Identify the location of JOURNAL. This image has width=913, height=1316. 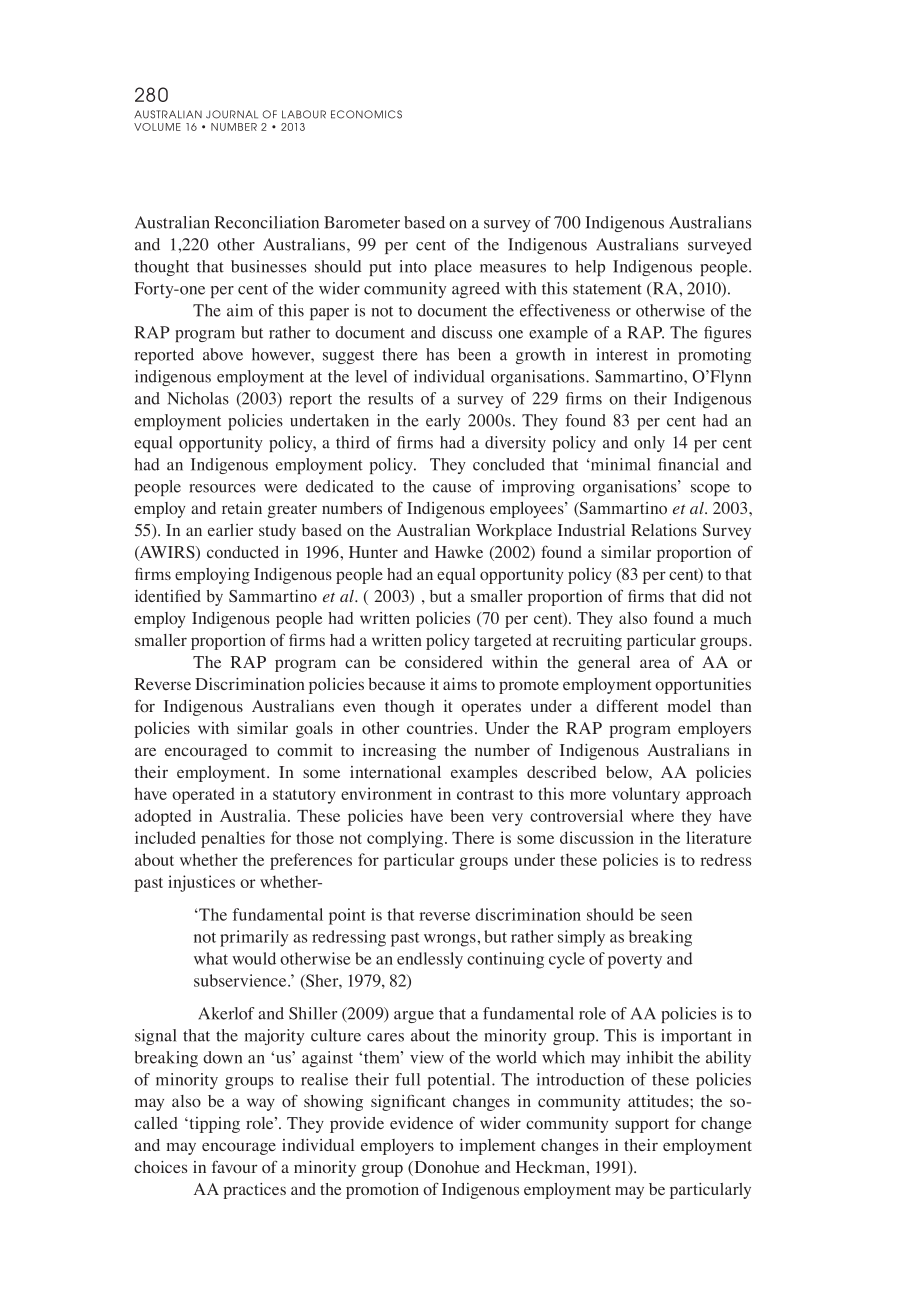
(232, 114).
